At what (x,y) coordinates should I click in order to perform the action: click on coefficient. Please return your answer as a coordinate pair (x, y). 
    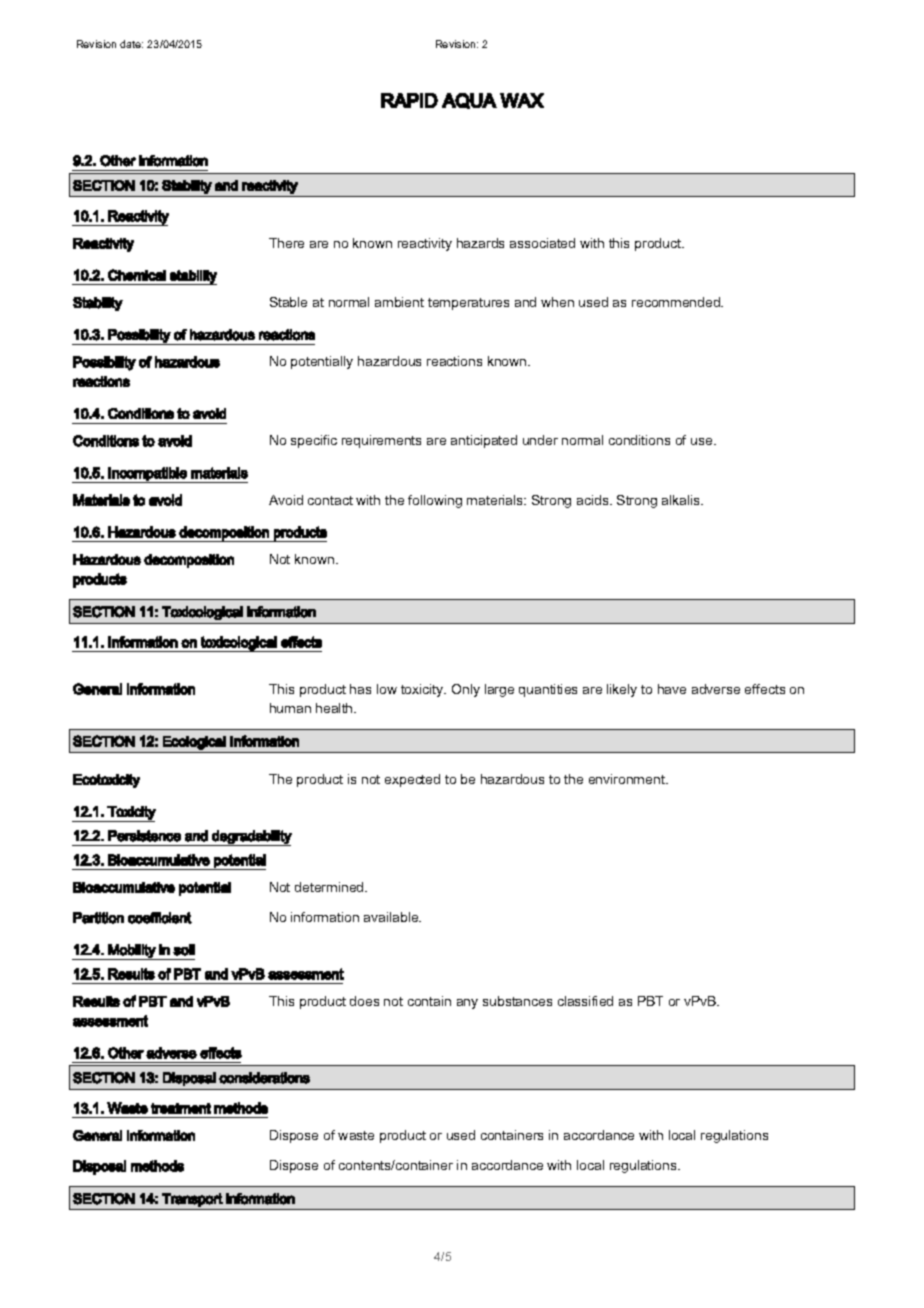
    Looking at the image, I should click on (160, 918).
